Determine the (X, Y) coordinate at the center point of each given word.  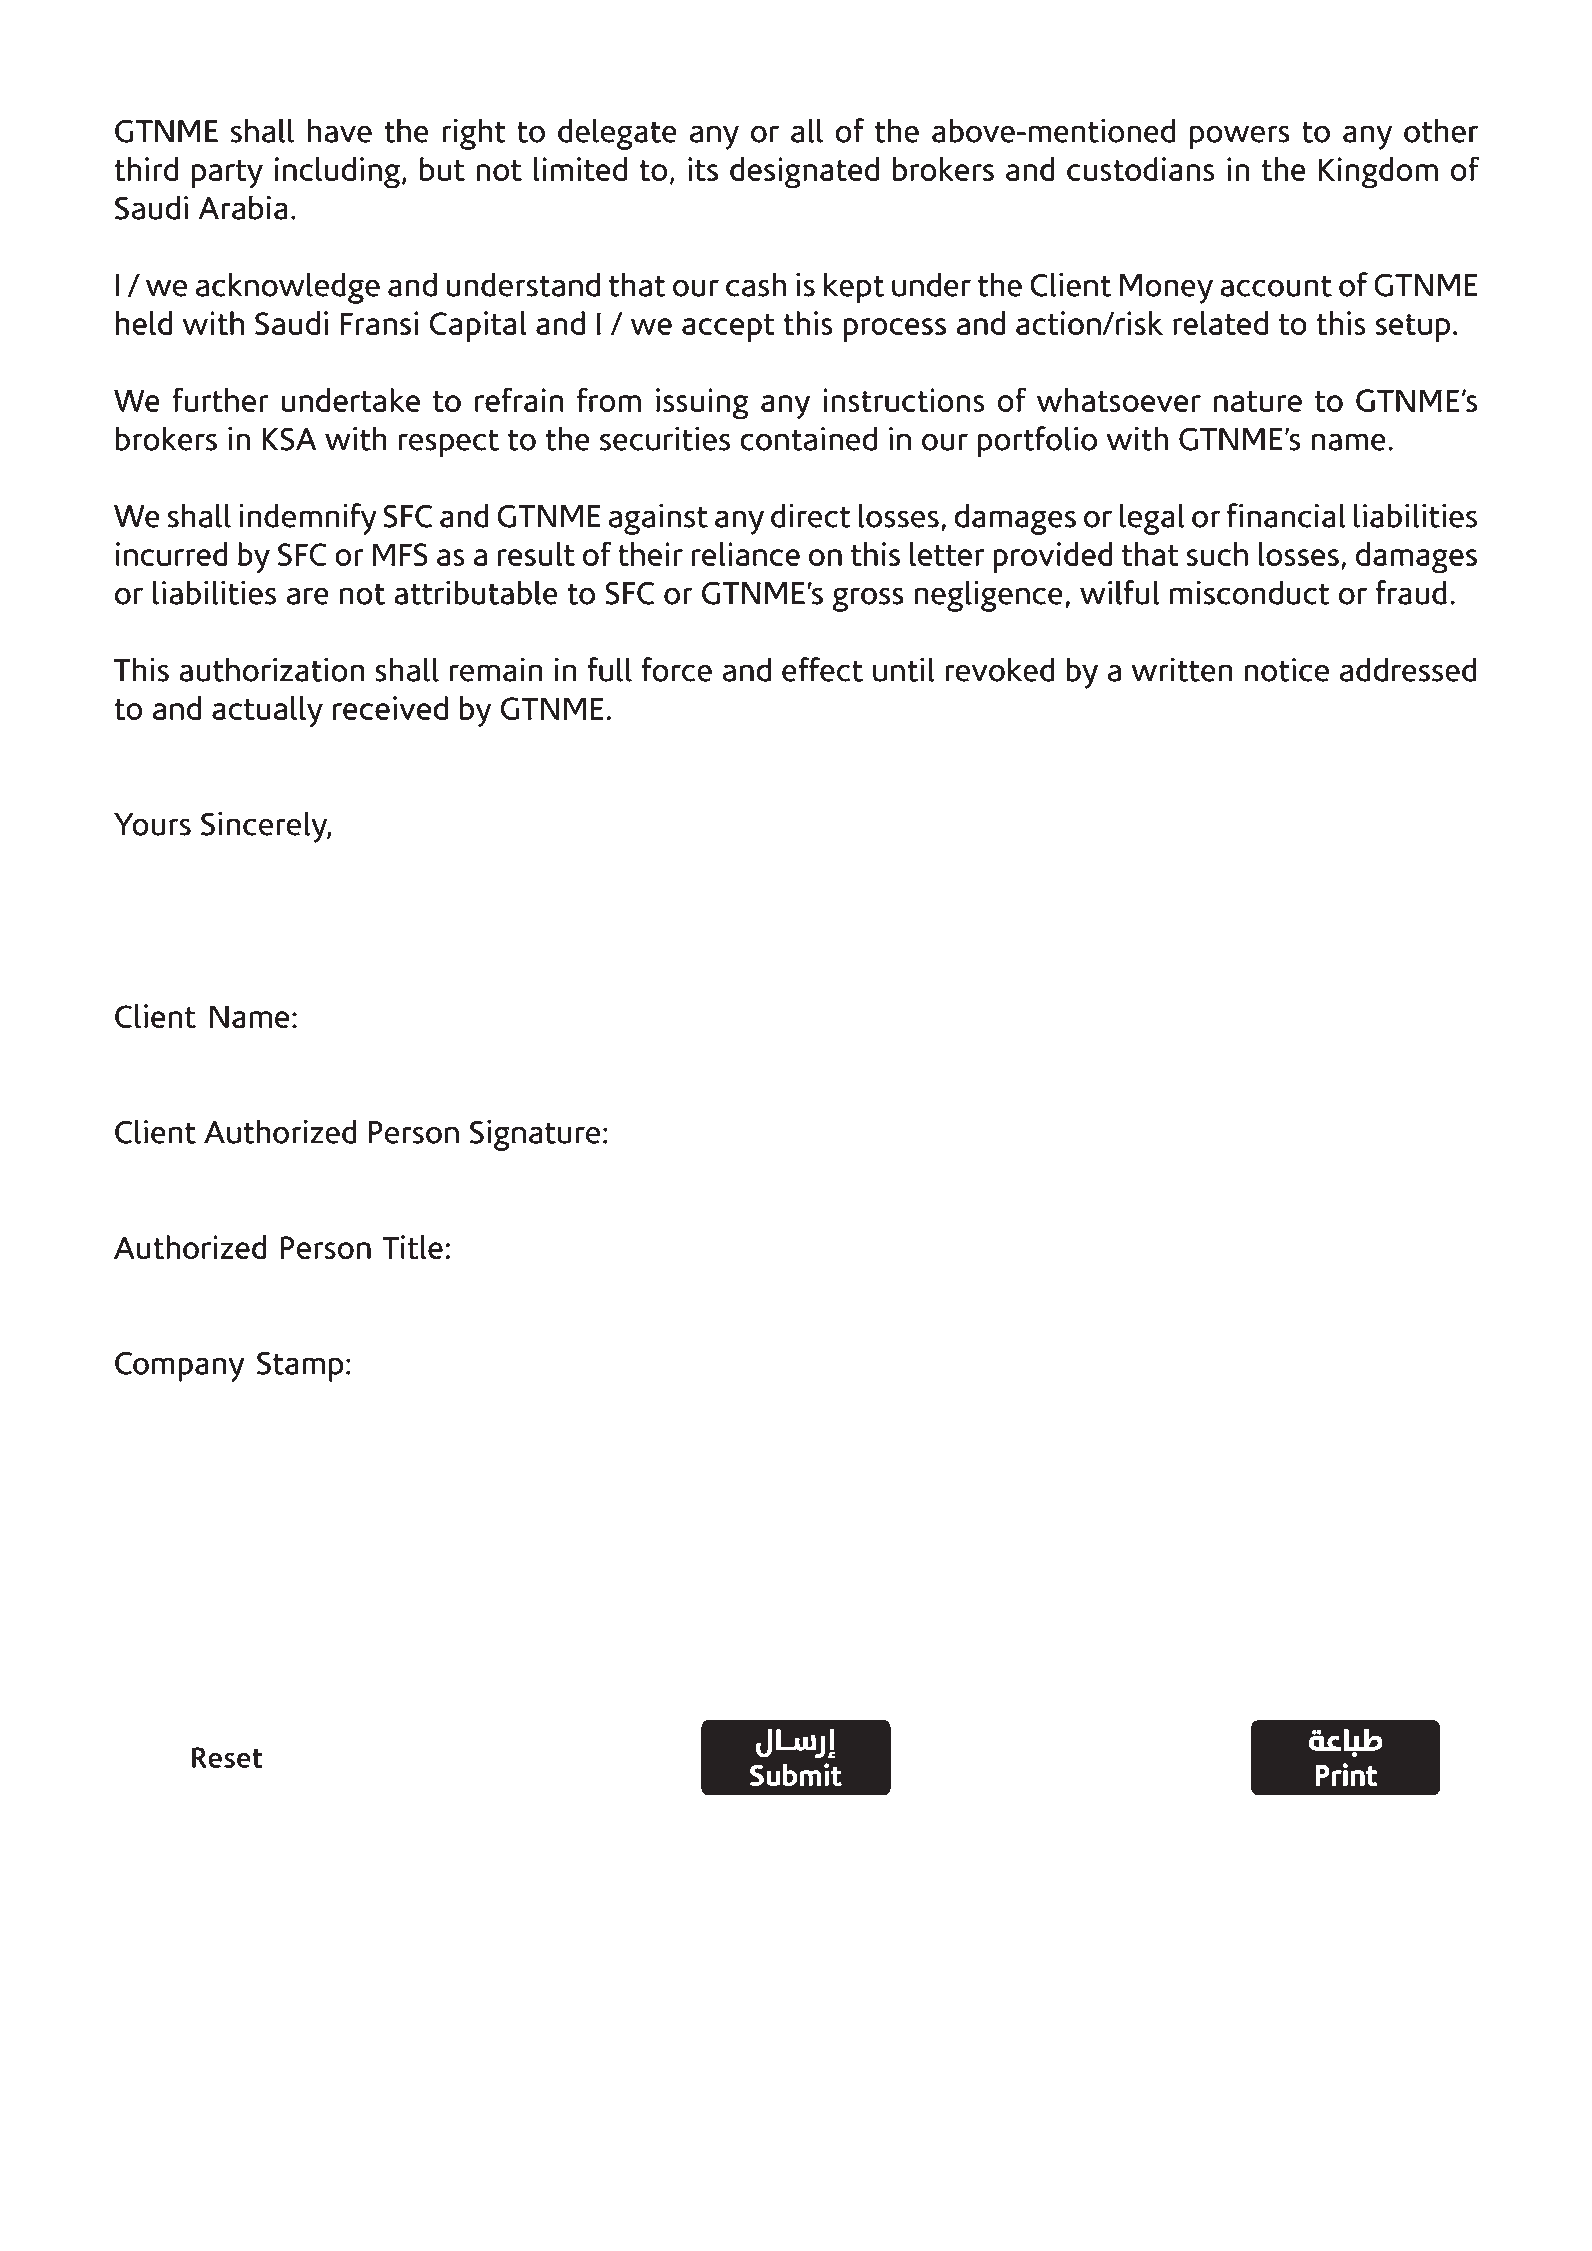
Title (412, 1247)
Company (179, 1367)
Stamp (300, 1367)
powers (1240, 137)
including (337, 173)
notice (1286, 670)
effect (822, 669)
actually (267, 711)
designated (804, 173)
